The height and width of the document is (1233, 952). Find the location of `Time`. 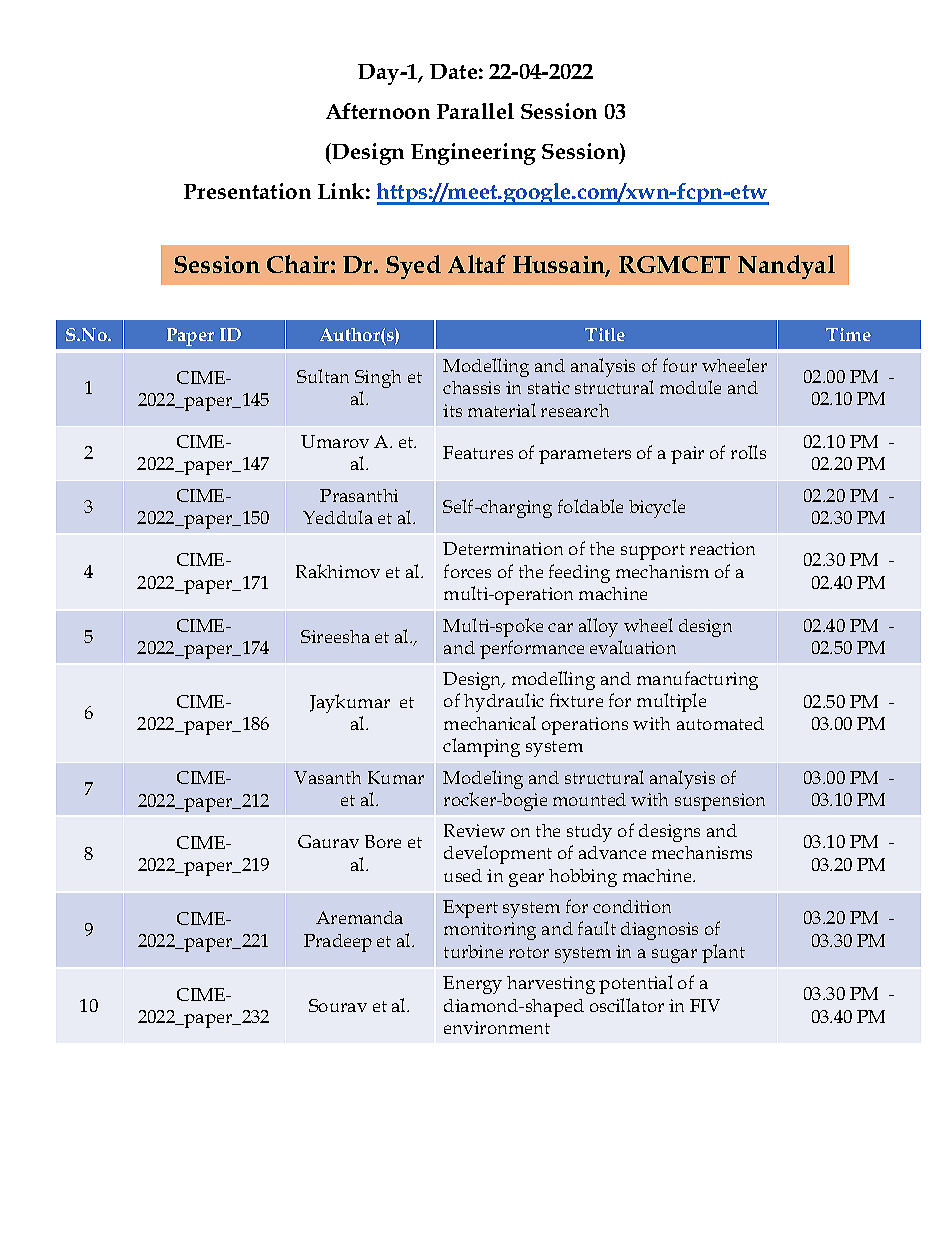

Time is located at coordinates (848, 334).
